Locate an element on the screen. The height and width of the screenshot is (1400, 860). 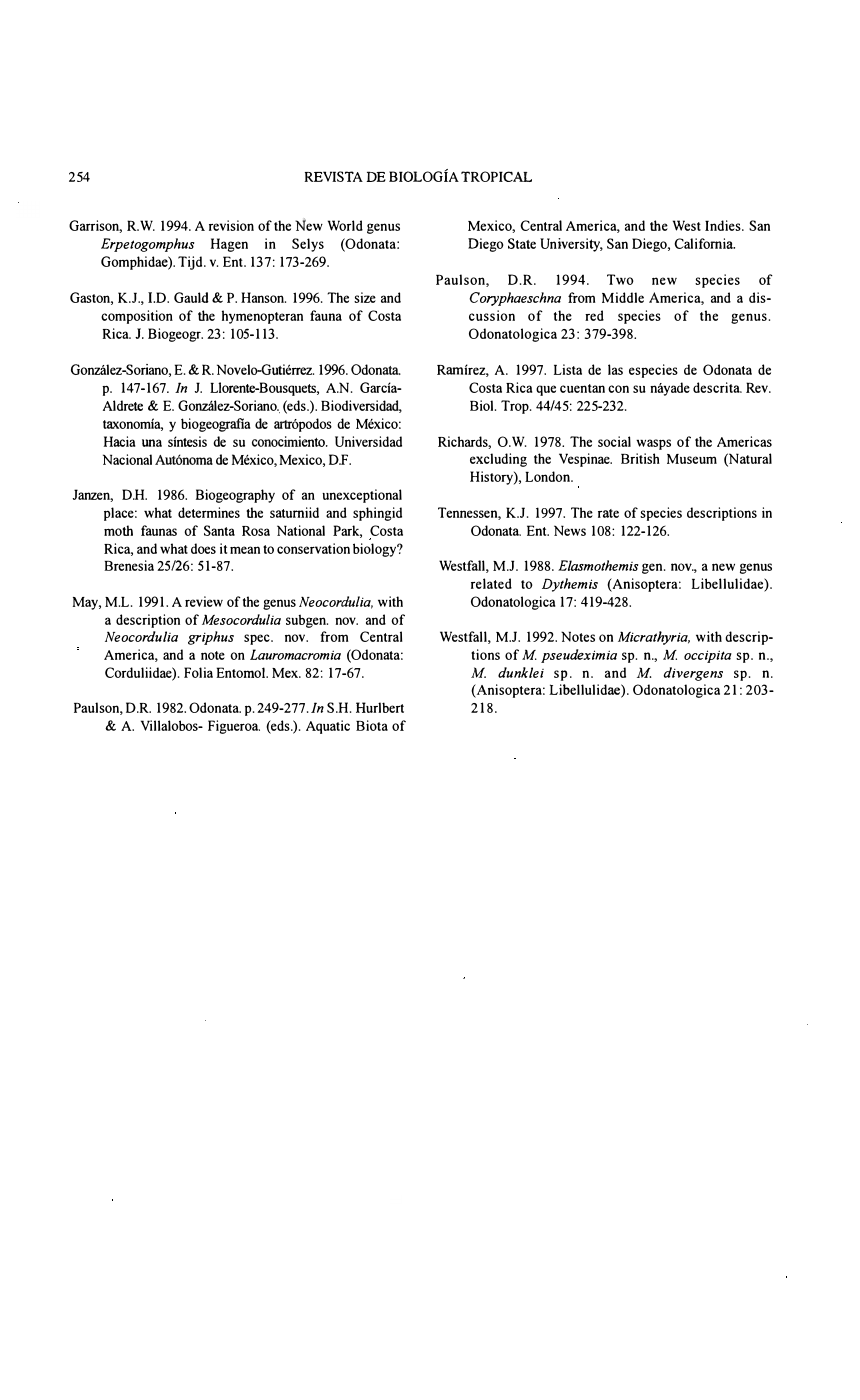
Biota is located at coordinates (372, 725).
